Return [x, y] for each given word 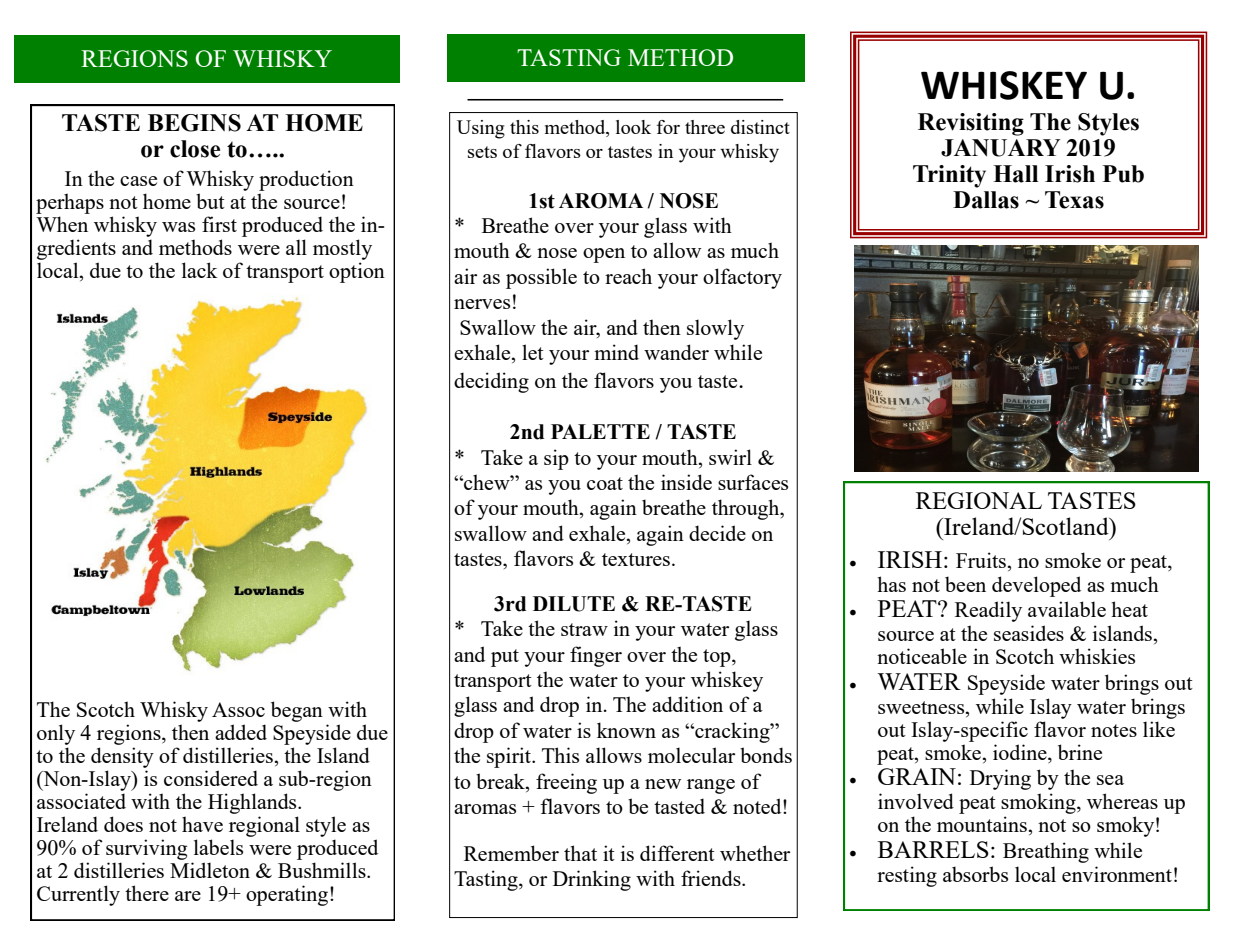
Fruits [982, 560]
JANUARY [1000, 148]
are [188, 896]
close [195, 149]
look [633, 127]
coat [605, 483]
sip [556, 459]
